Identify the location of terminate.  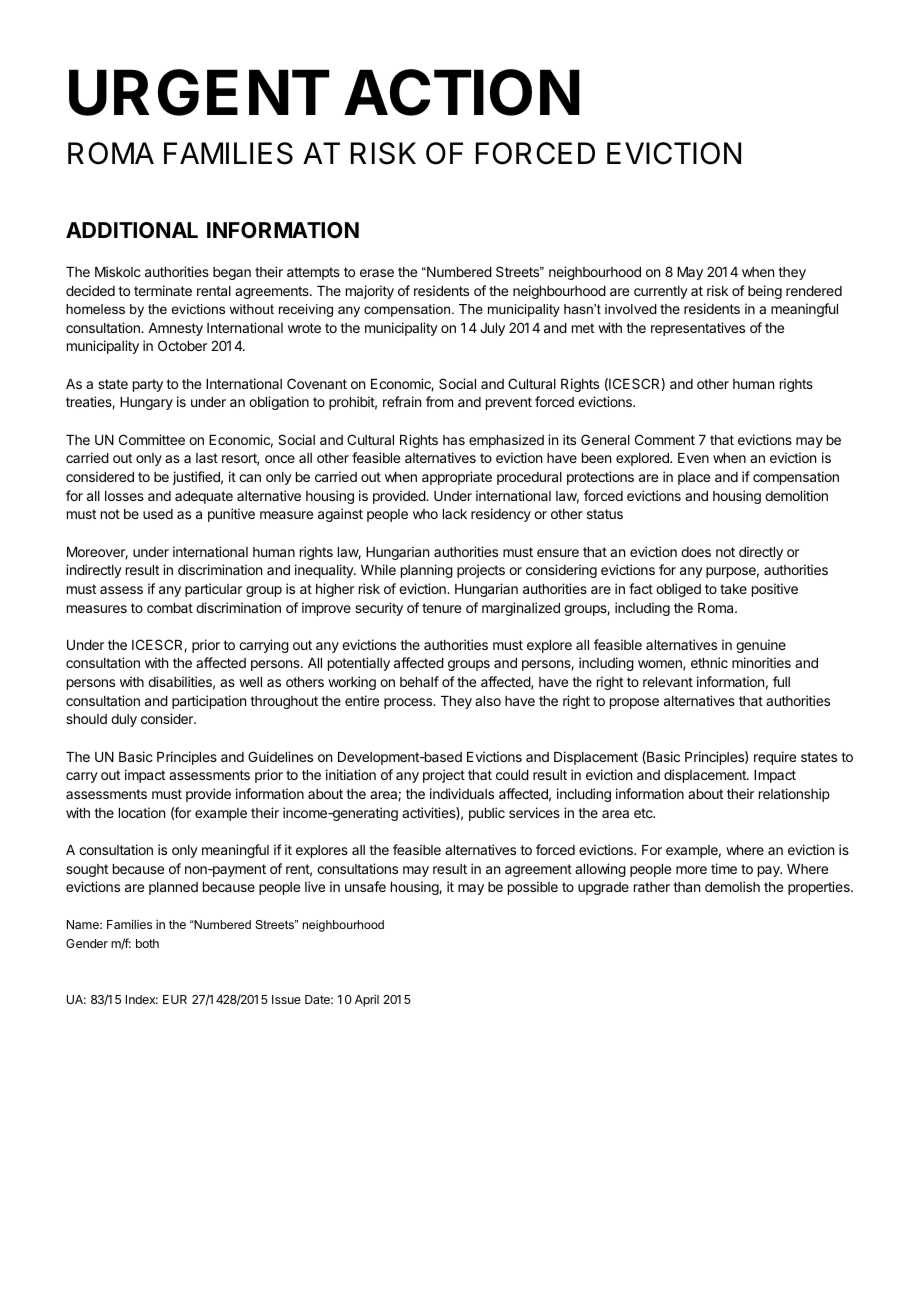
(163, 290).
